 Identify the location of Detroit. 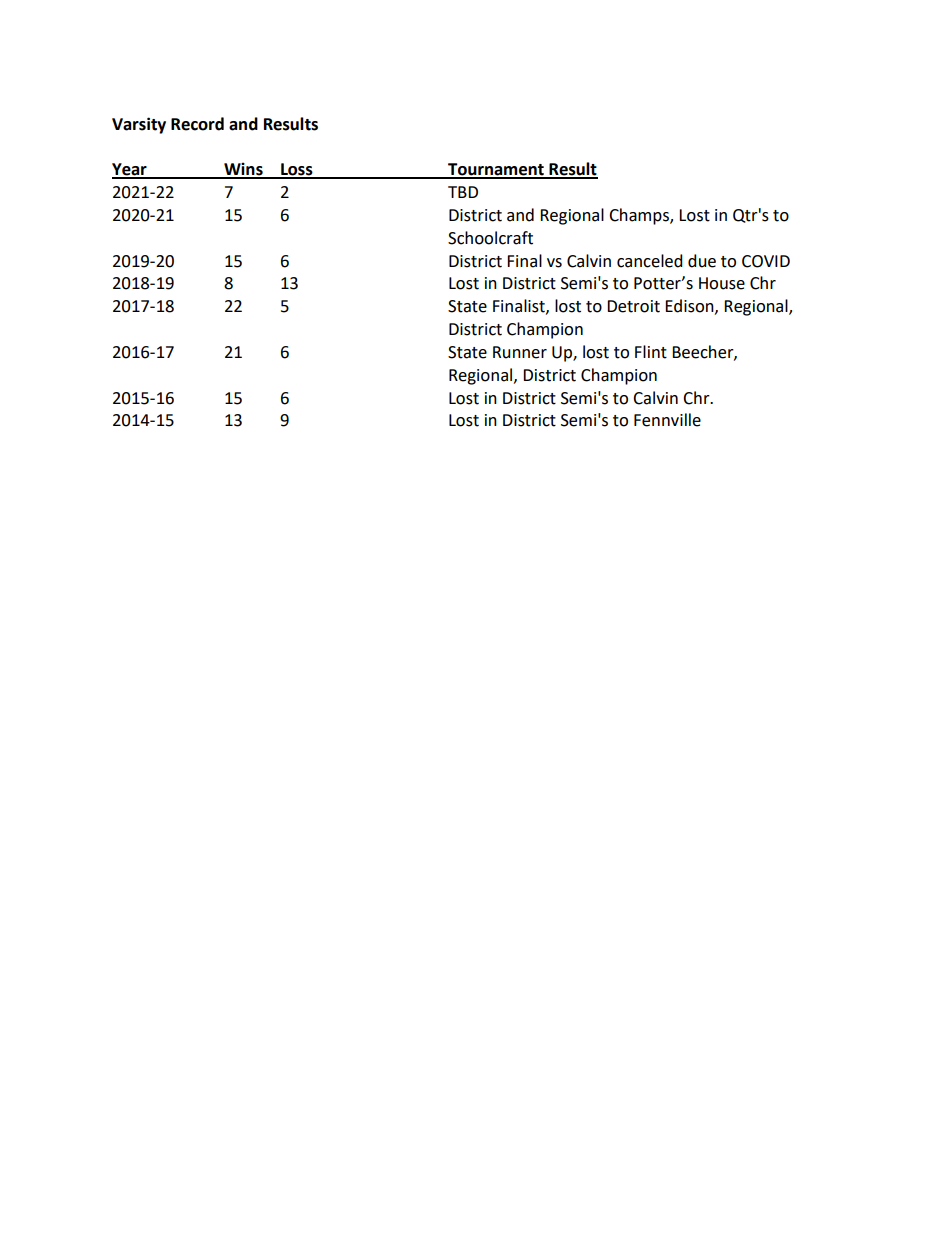
(633, 306).
